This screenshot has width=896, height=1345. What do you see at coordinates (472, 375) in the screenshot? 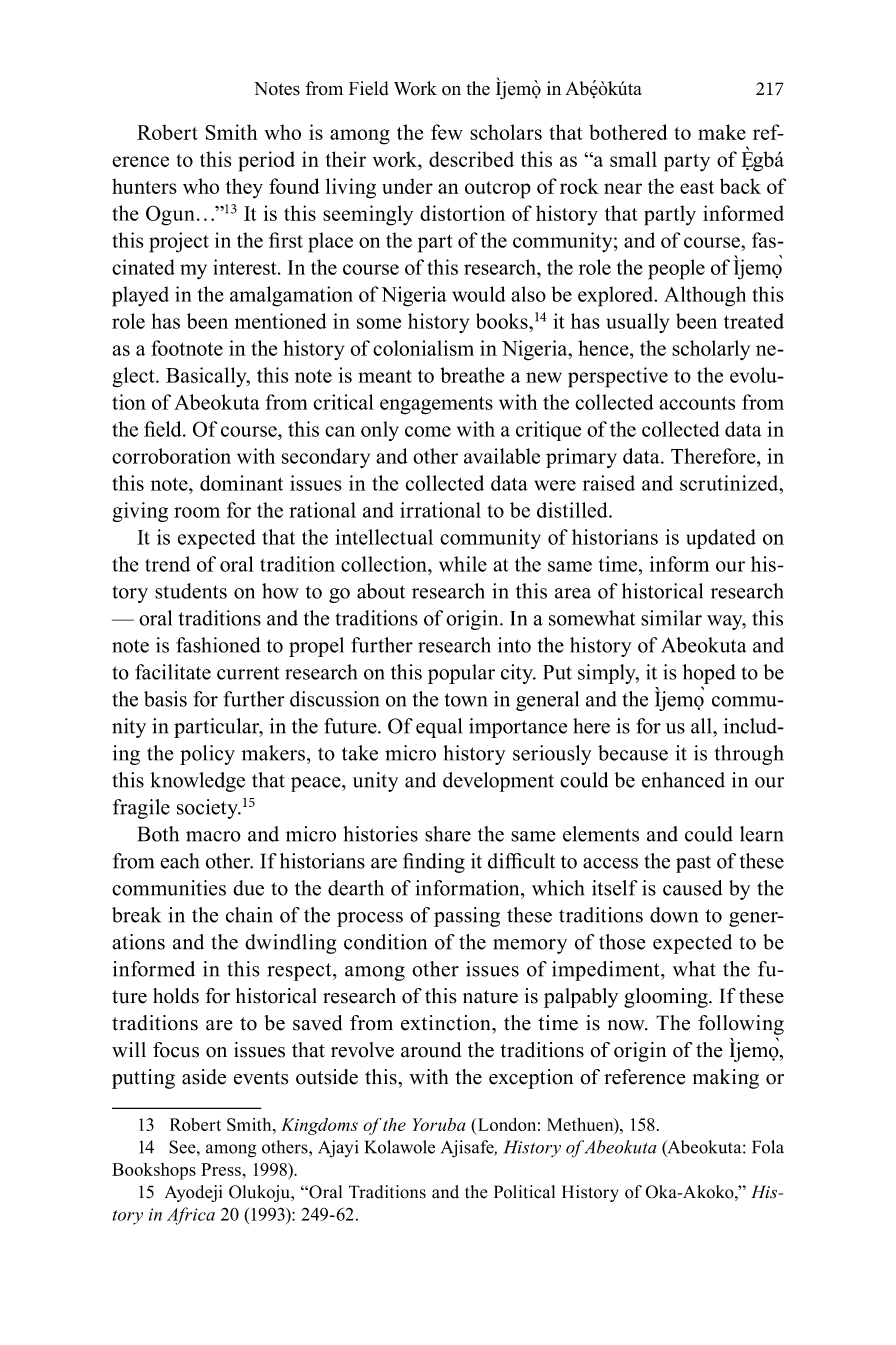
I see `breathe` at bounding box center [472, 375].
